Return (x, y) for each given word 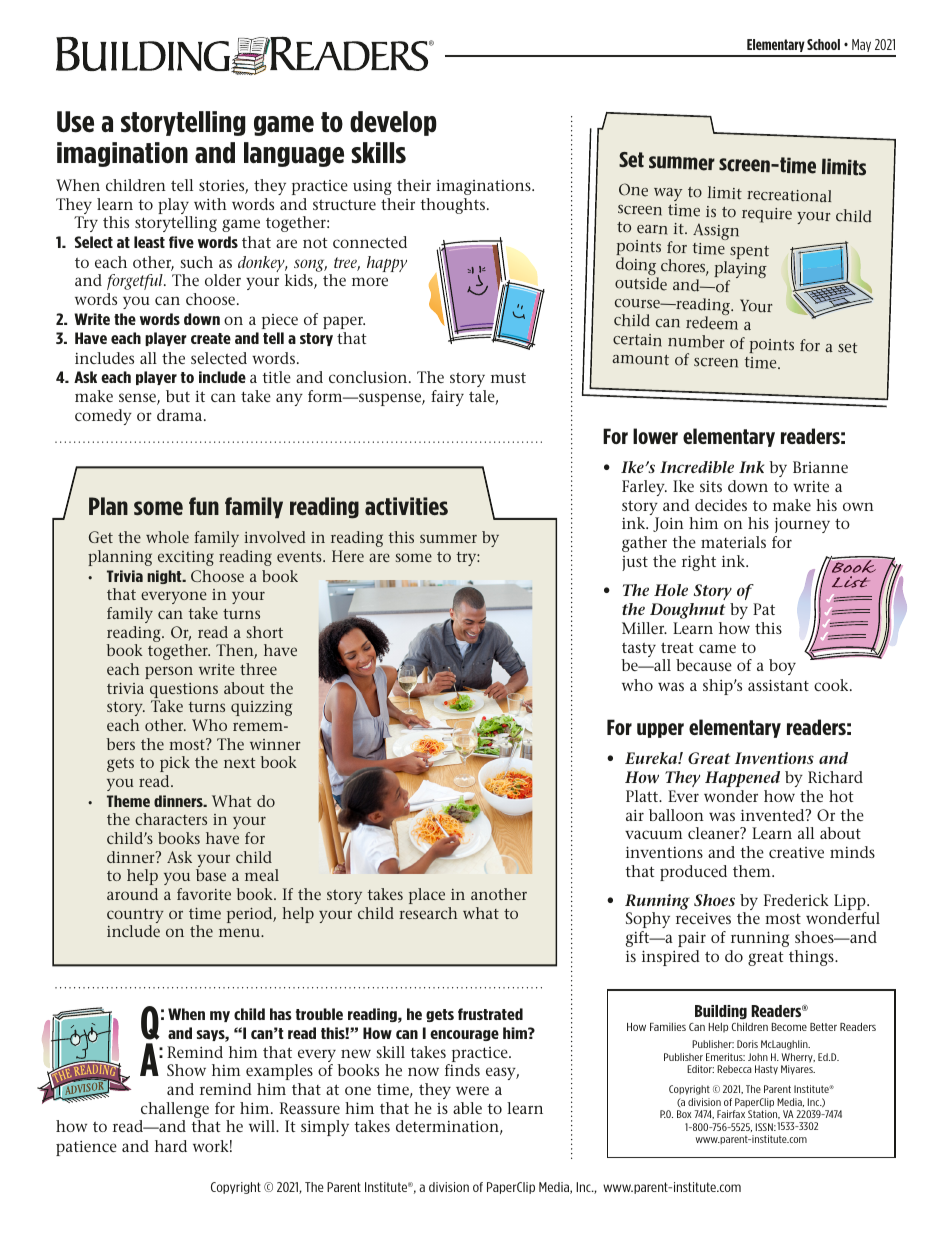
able (467, 1108)
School (823, 44)
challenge (174, 1111)
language (294, 154)
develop (393, 123)
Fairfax (731, 1114)
